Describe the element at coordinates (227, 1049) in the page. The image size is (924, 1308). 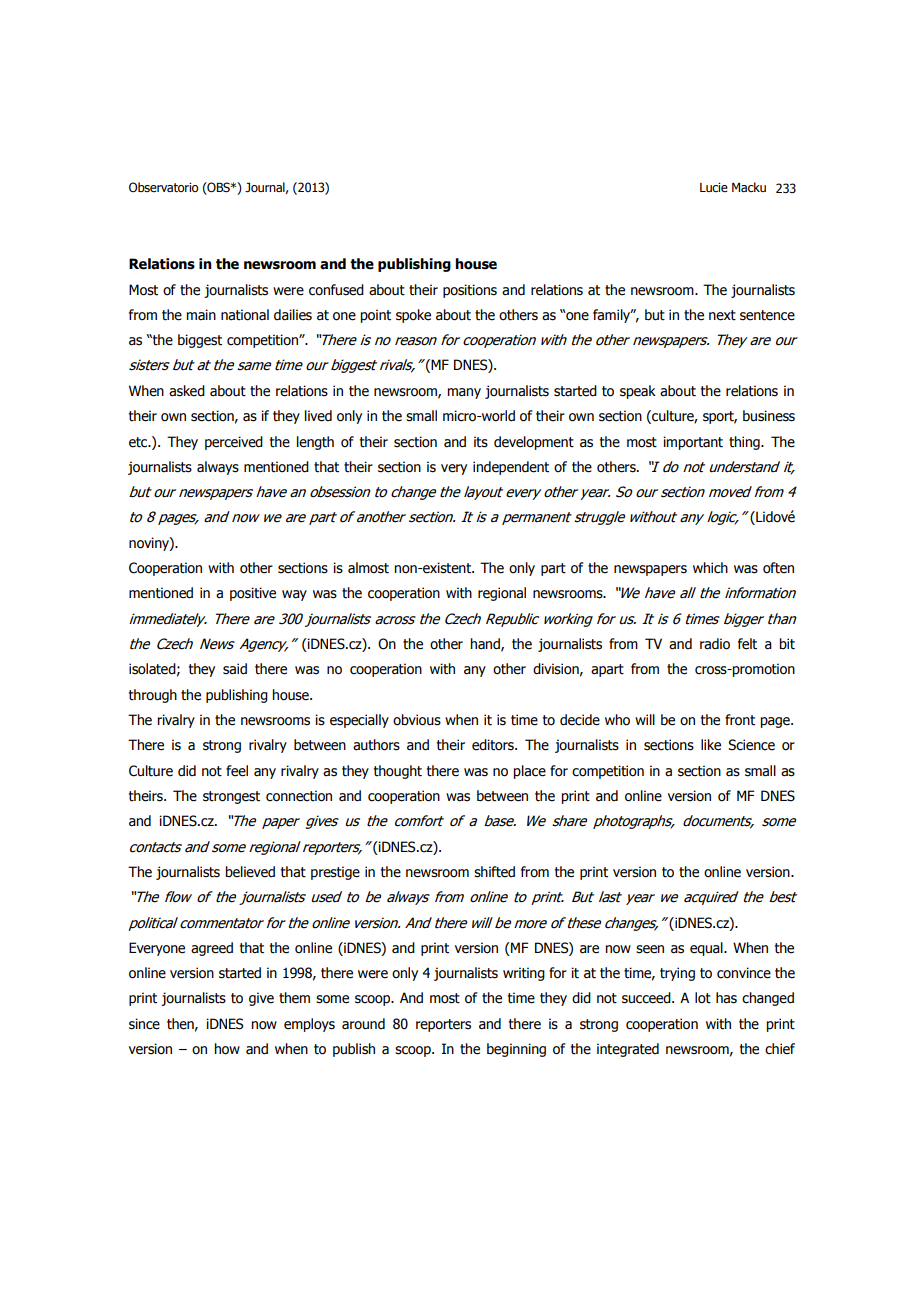
I see `how` at that location.
